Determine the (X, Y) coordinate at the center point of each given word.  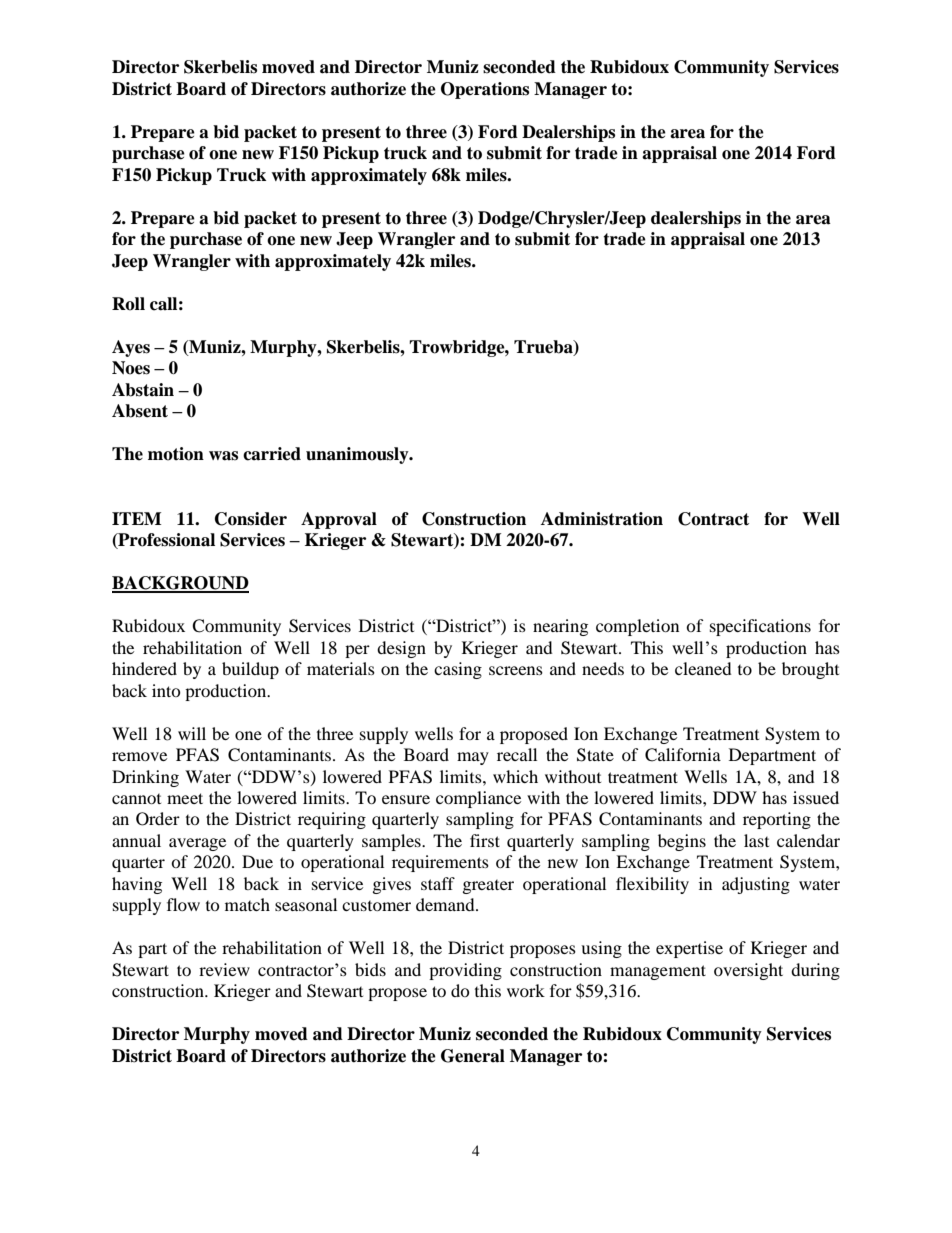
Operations (485, 90)
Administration (602, 519)
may (473, 758)
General (473, 1056)
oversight (748, 971)
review (224, 969)
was (223, 456)
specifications (760, 627)
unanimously (358, 455)
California (683, 755)
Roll (128, 304)
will (192, 733)
